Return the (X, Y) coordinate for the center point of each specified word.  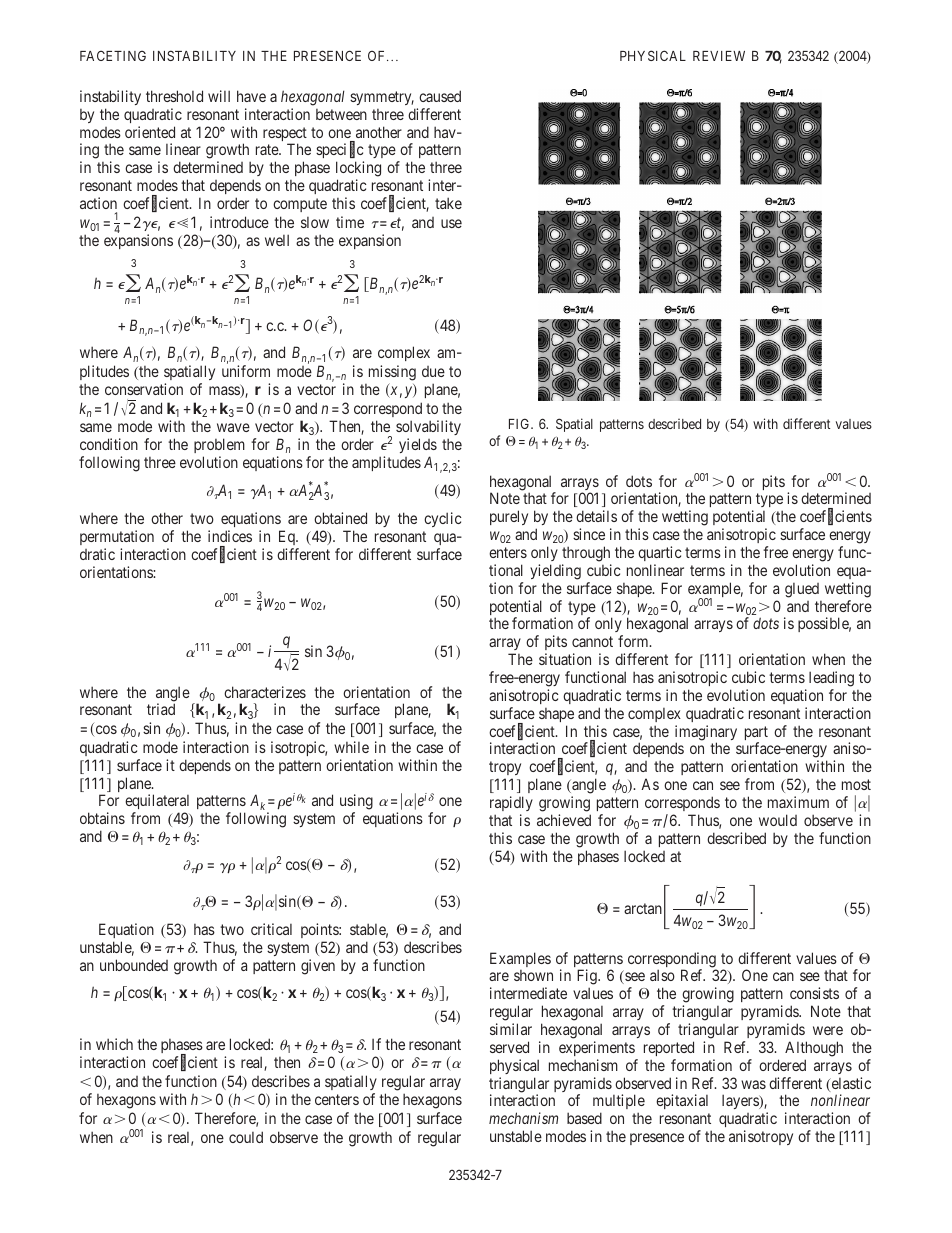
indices (230, 536)
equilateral (157, 803)
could (246, 1137)
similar (511, 1029)
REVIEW (719, 56)
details (596, 516)
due (433, 371)
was (753, 1084)
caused (440, 96)
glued (802, 590)
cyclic (442, 519)
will (219, 96)
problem (219, 445)
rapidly (511, 803)
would (778, 820)
